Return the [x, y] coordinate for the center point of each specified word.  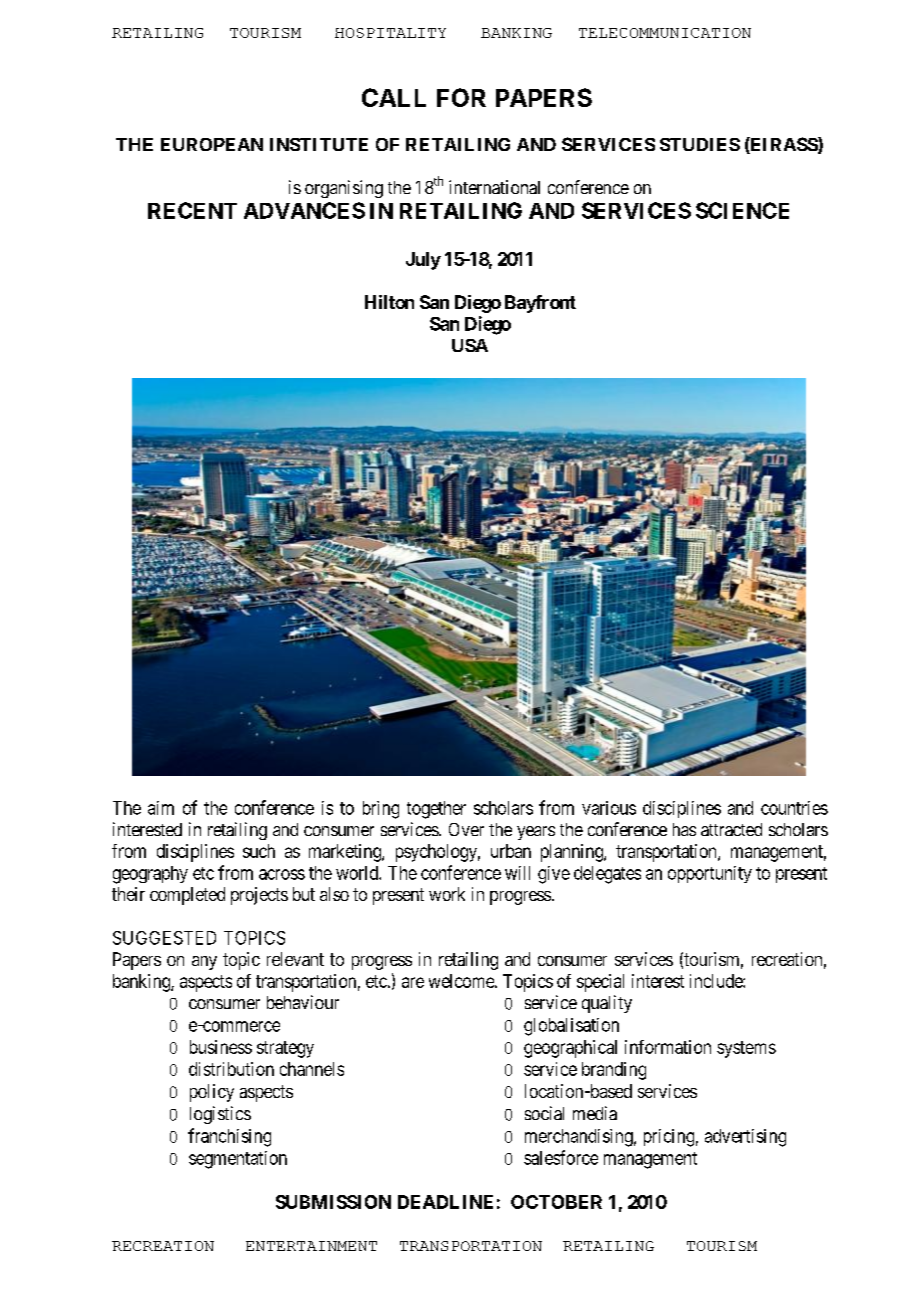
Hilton [389, 302]
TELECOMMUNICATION [665, 33]
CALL [394, 97]
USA [470, 345]
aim [161, 808]
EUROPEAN [212, 144]
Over [466, 829]
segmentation [238, 1160]
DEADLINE [445, 1202]
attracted [731, 829]
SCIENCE [742, 210]
